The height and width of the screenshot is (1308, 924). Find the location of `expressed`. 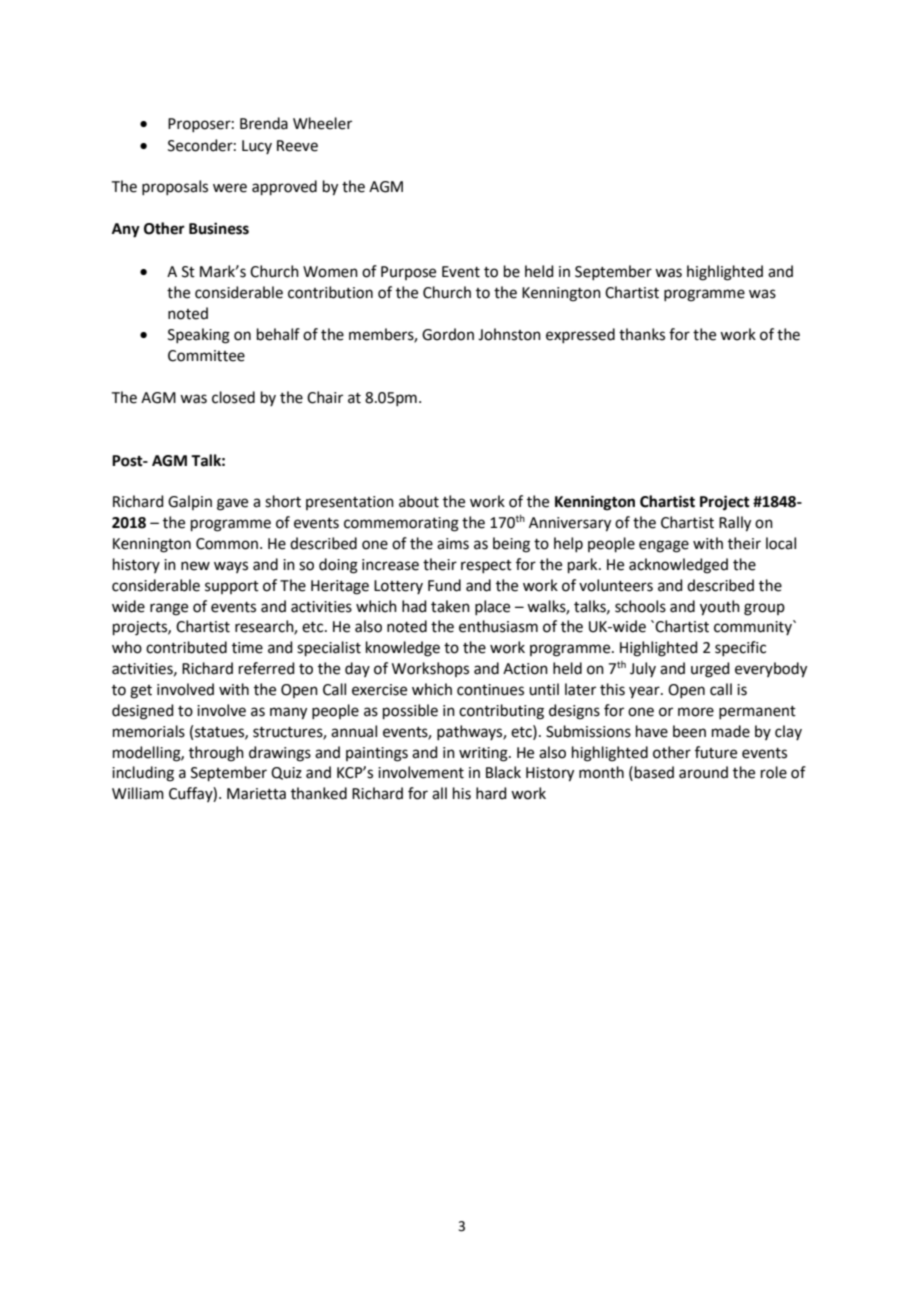

expressed is located at coordinates (580, 335).
